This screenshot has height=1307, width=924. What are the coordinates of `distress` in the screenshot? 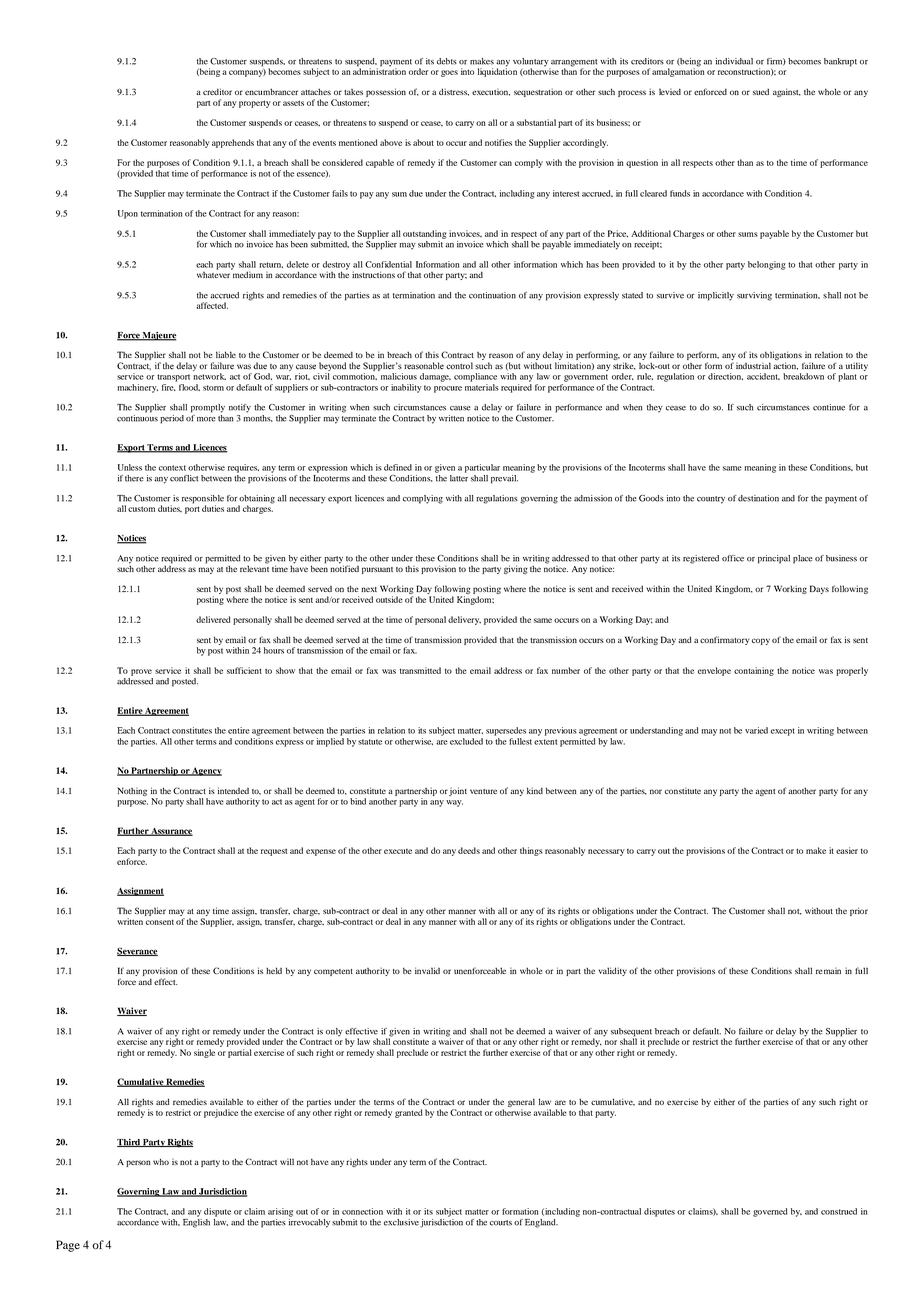 It's located at (454, 92).
